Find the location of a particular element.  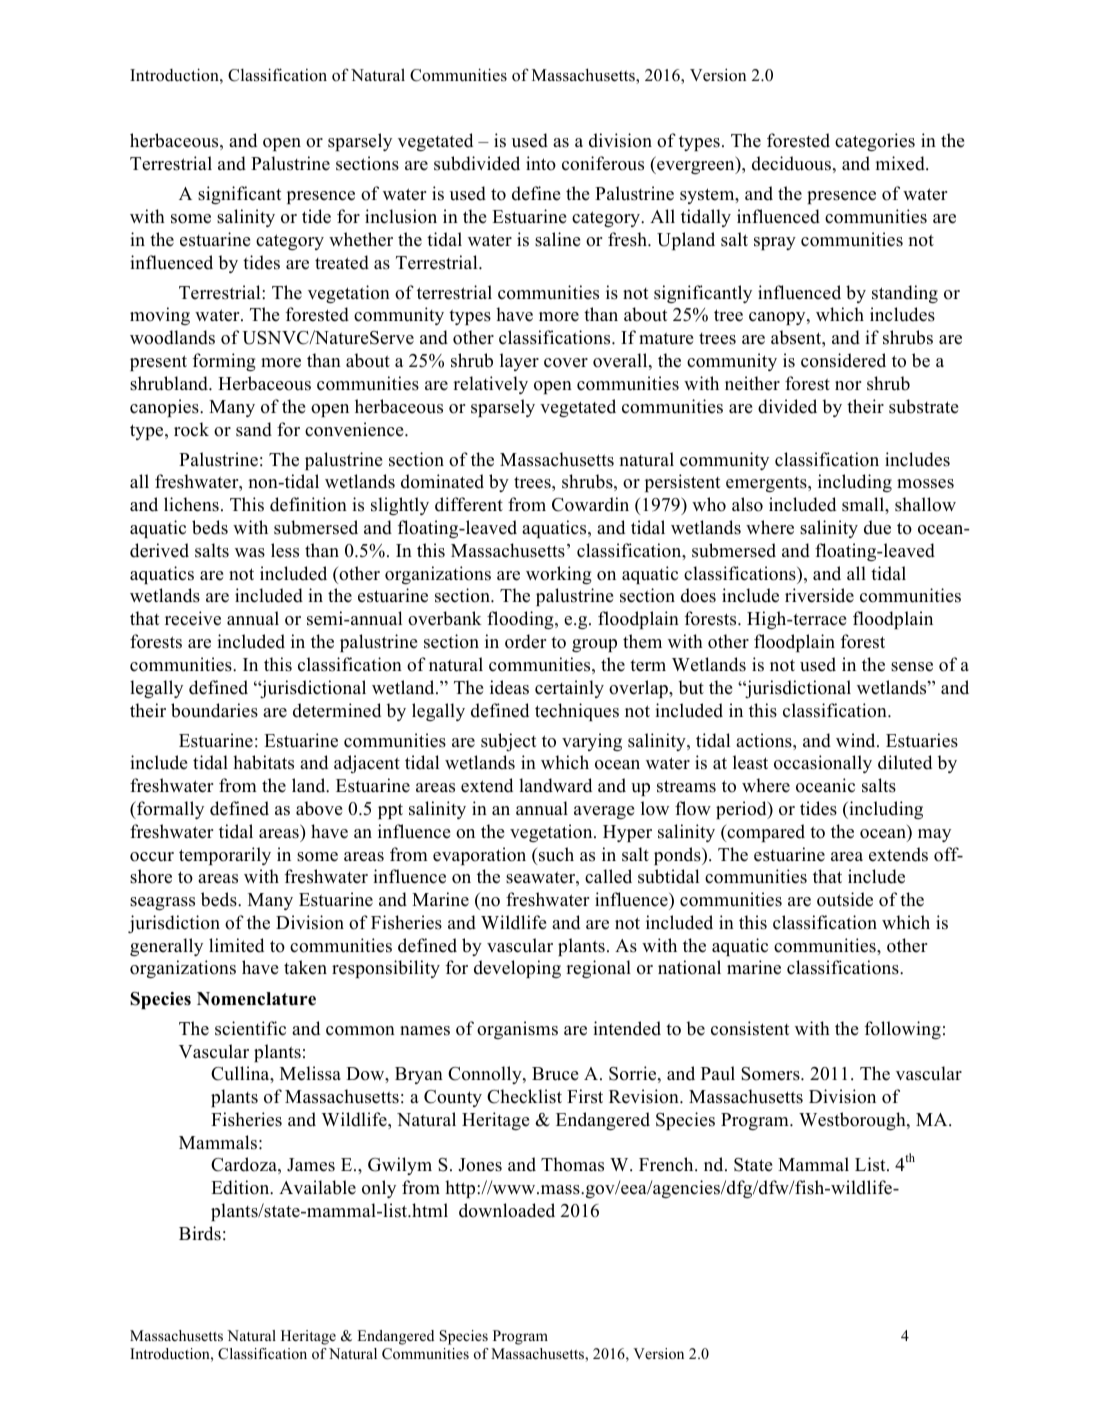

certainly is located at coordinates (569, 689).
